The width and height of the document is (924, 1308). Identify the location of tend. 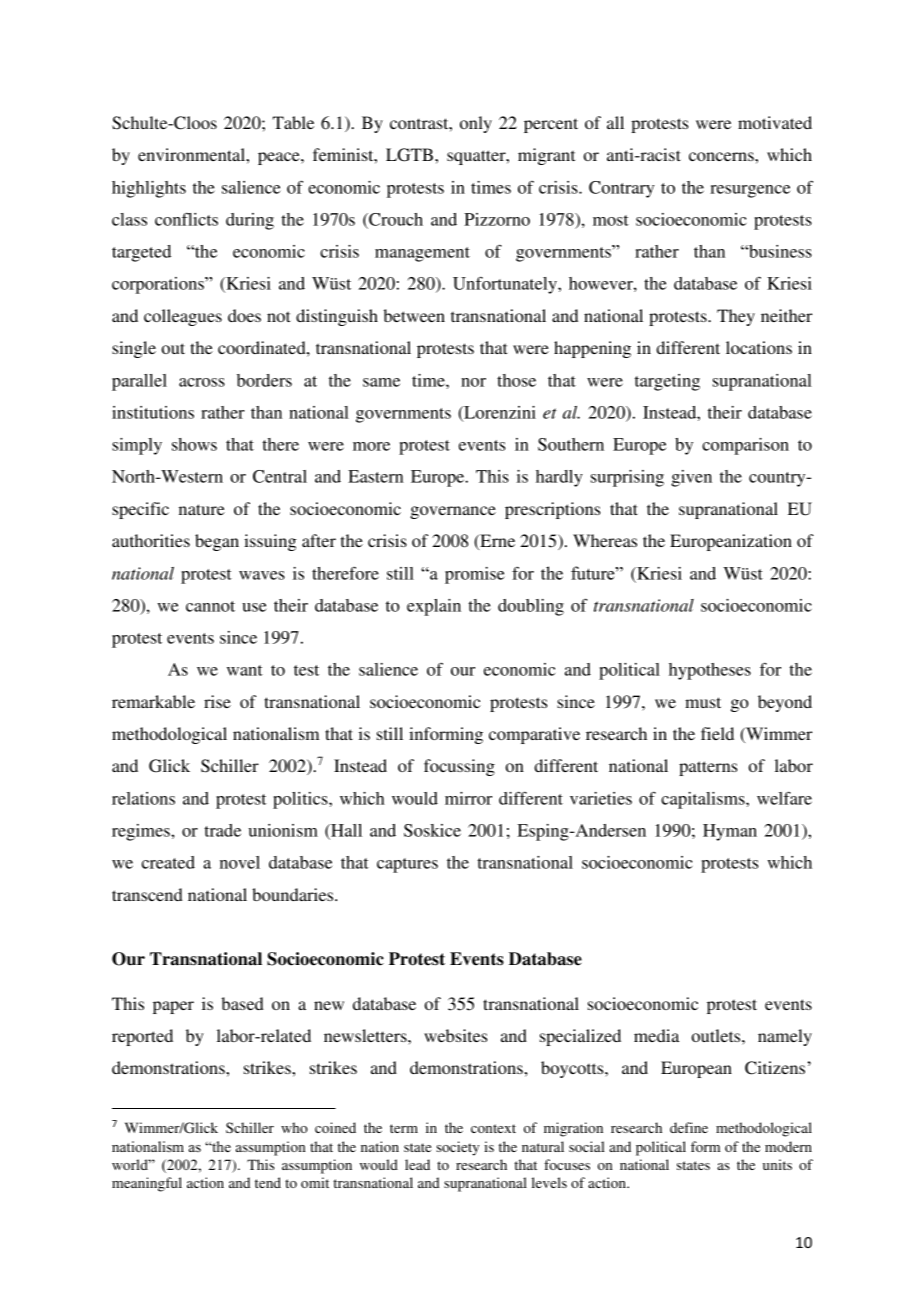
(268, 1182).
